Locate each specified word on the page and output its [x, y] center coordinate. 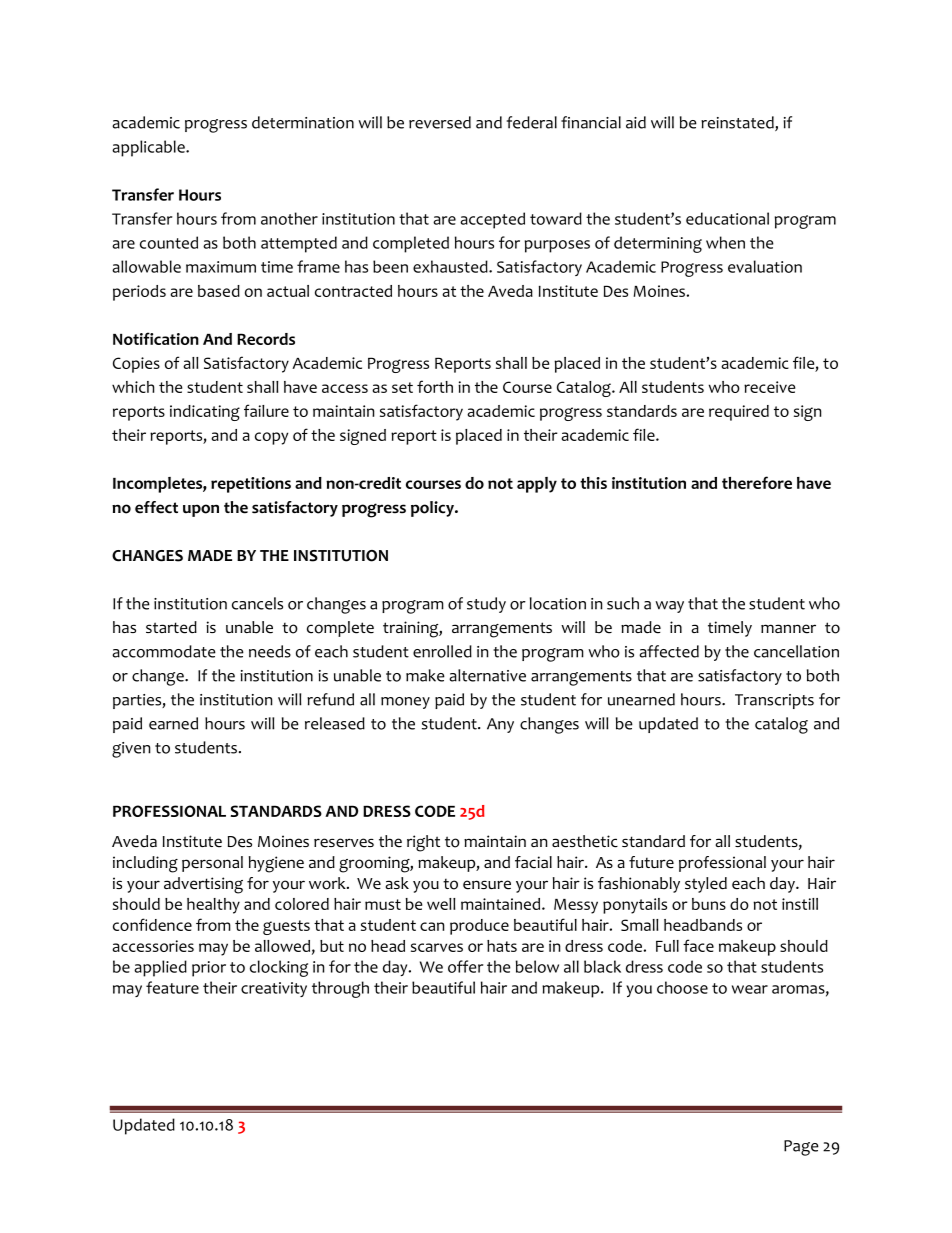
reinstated [738, 123]
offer [465, 966]
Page [801, 1148]
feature [172, 987]
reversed [440, 122]
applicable [149, 148]
